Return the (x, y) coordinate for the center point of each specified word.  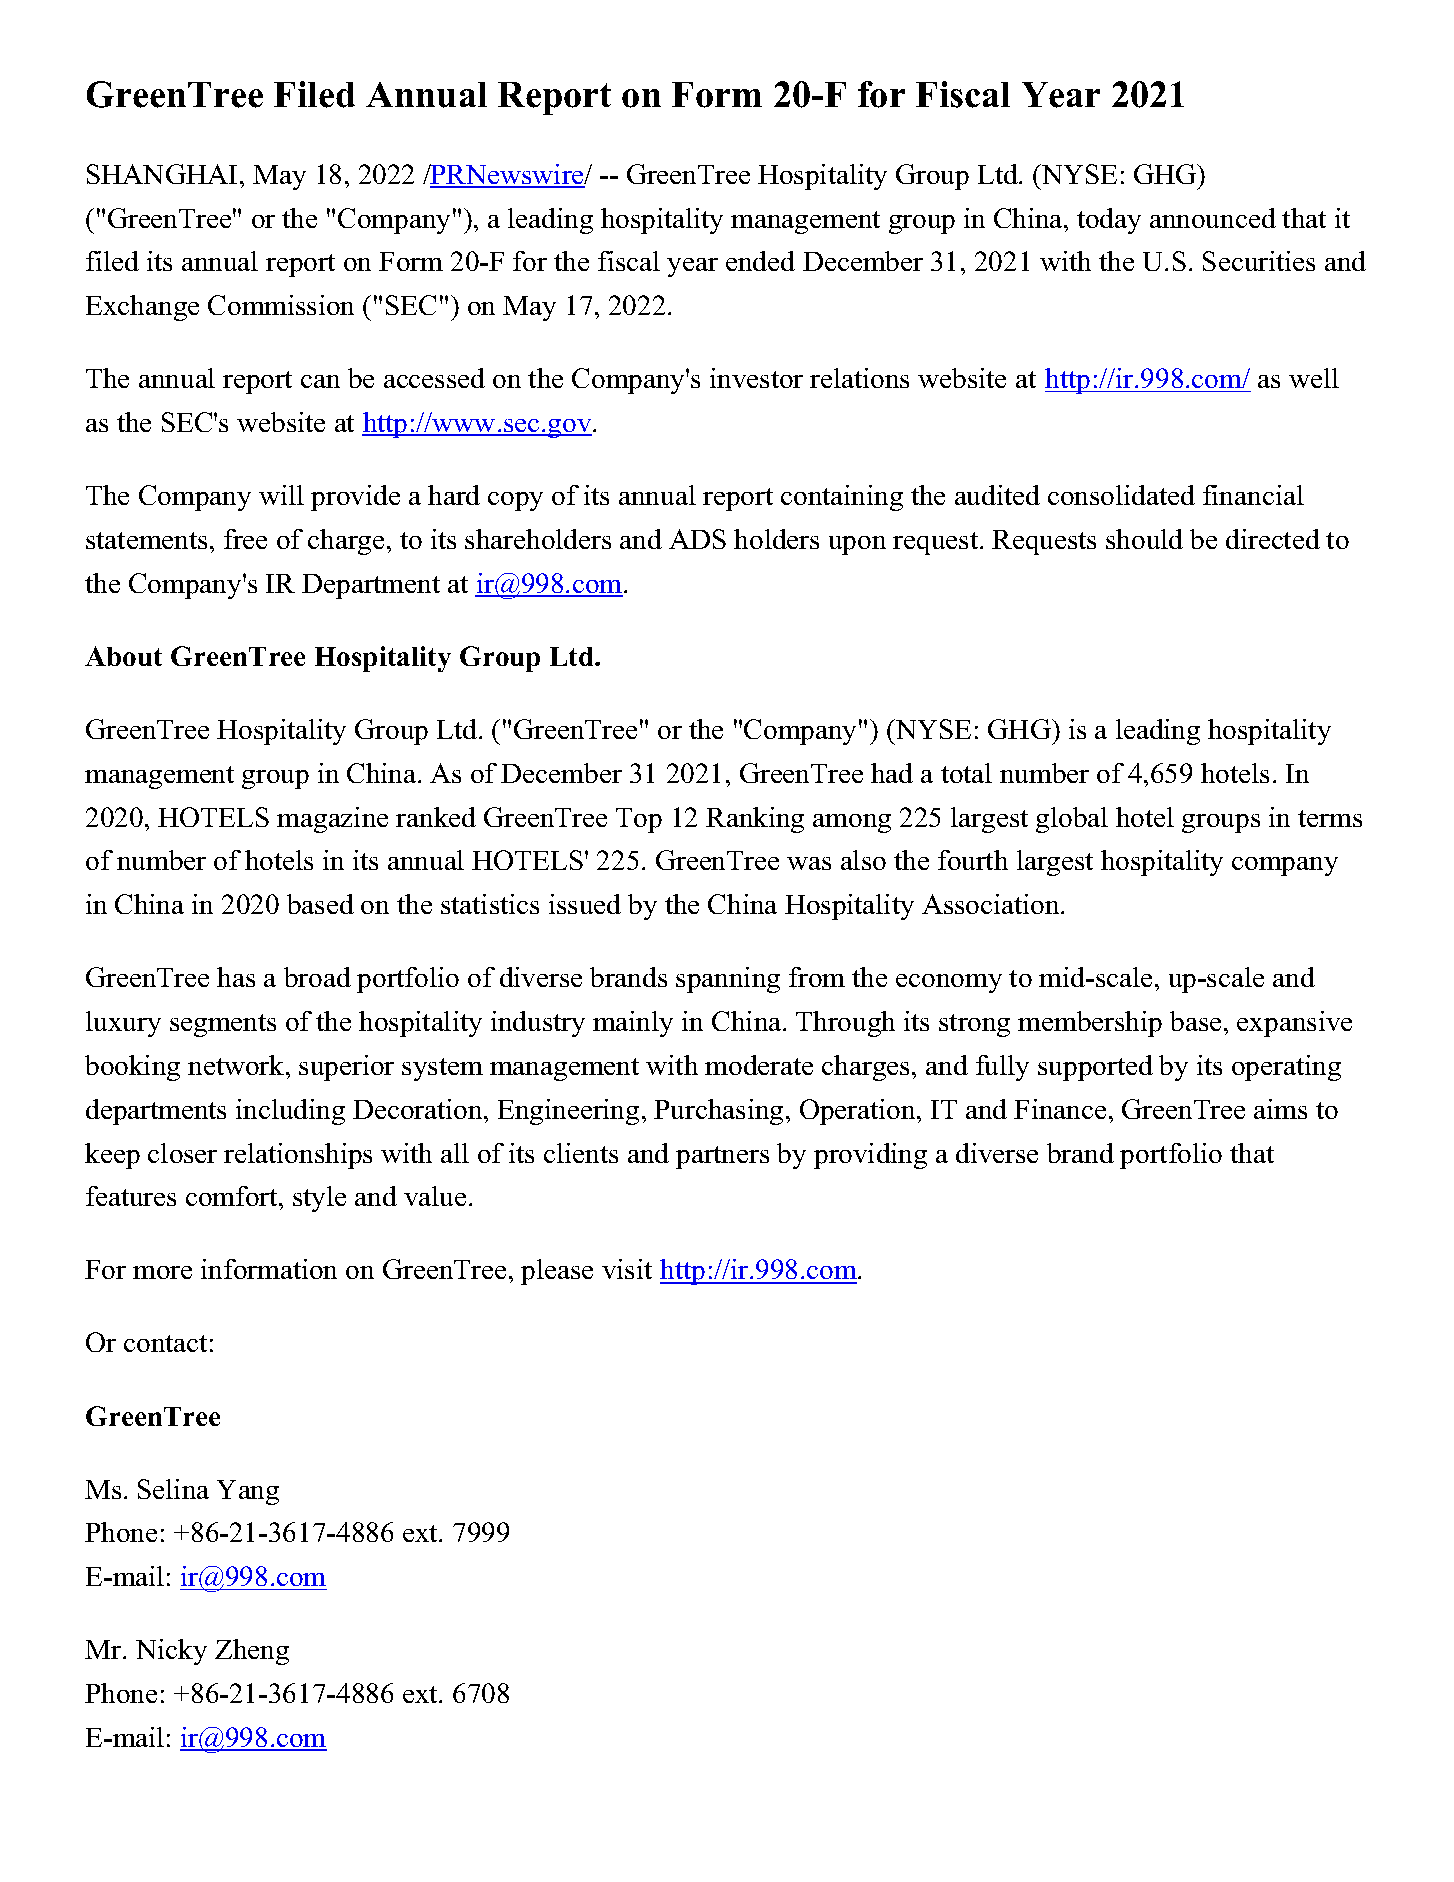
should (1144, 539)
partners (722, 1157)
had (892, 773)
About (123, 656)
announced (1213, 218)
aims (1280, 1109)
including (290, 1112)
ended (760, 261)
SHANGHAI (162, 174)
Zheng (252, 1652)
